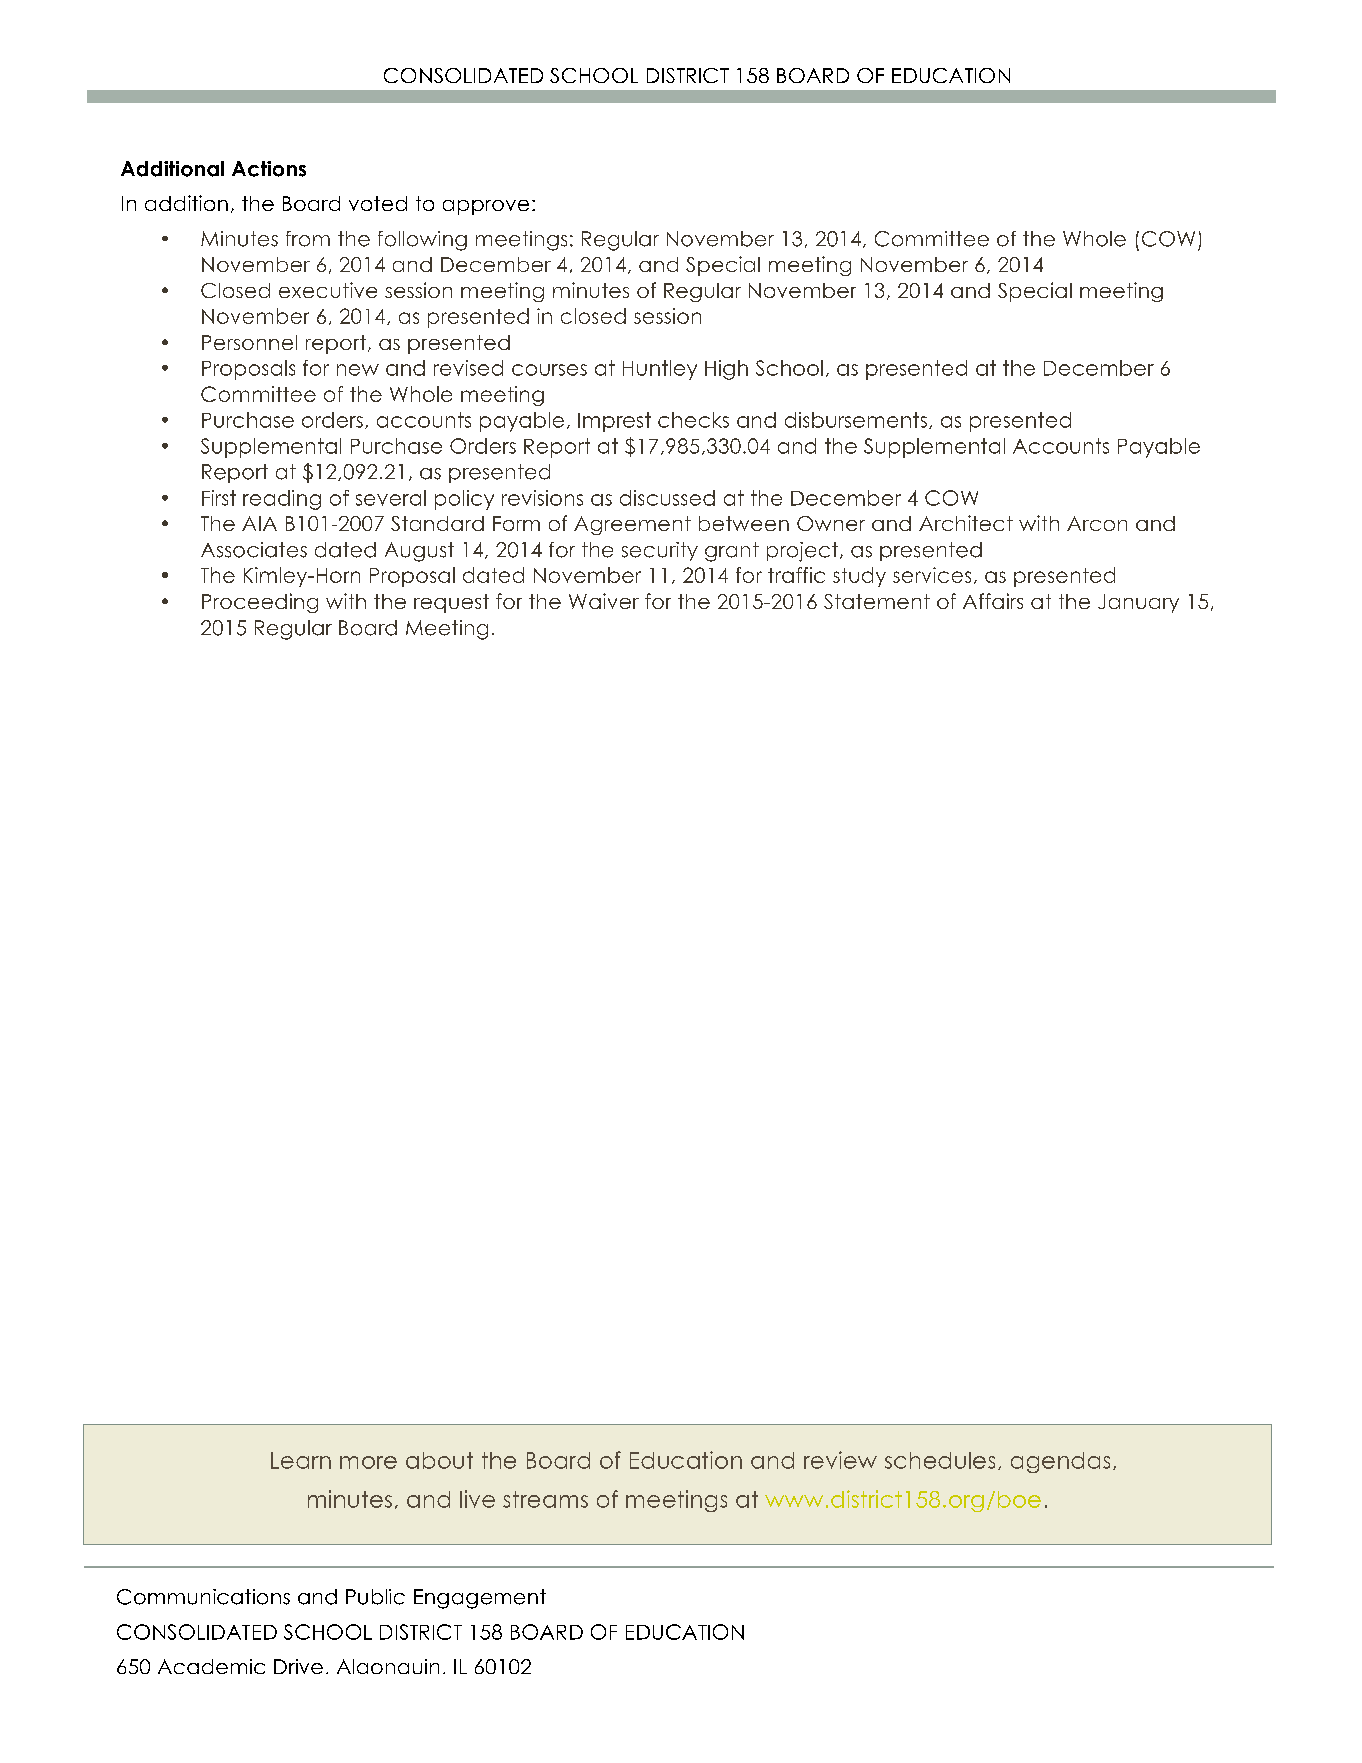 The height and width of the screenshot is (1763, 1362). What do you see at coordinates (993, 601) in the screenshot?
I see `Affairs` at bounding box center [993, 601].
